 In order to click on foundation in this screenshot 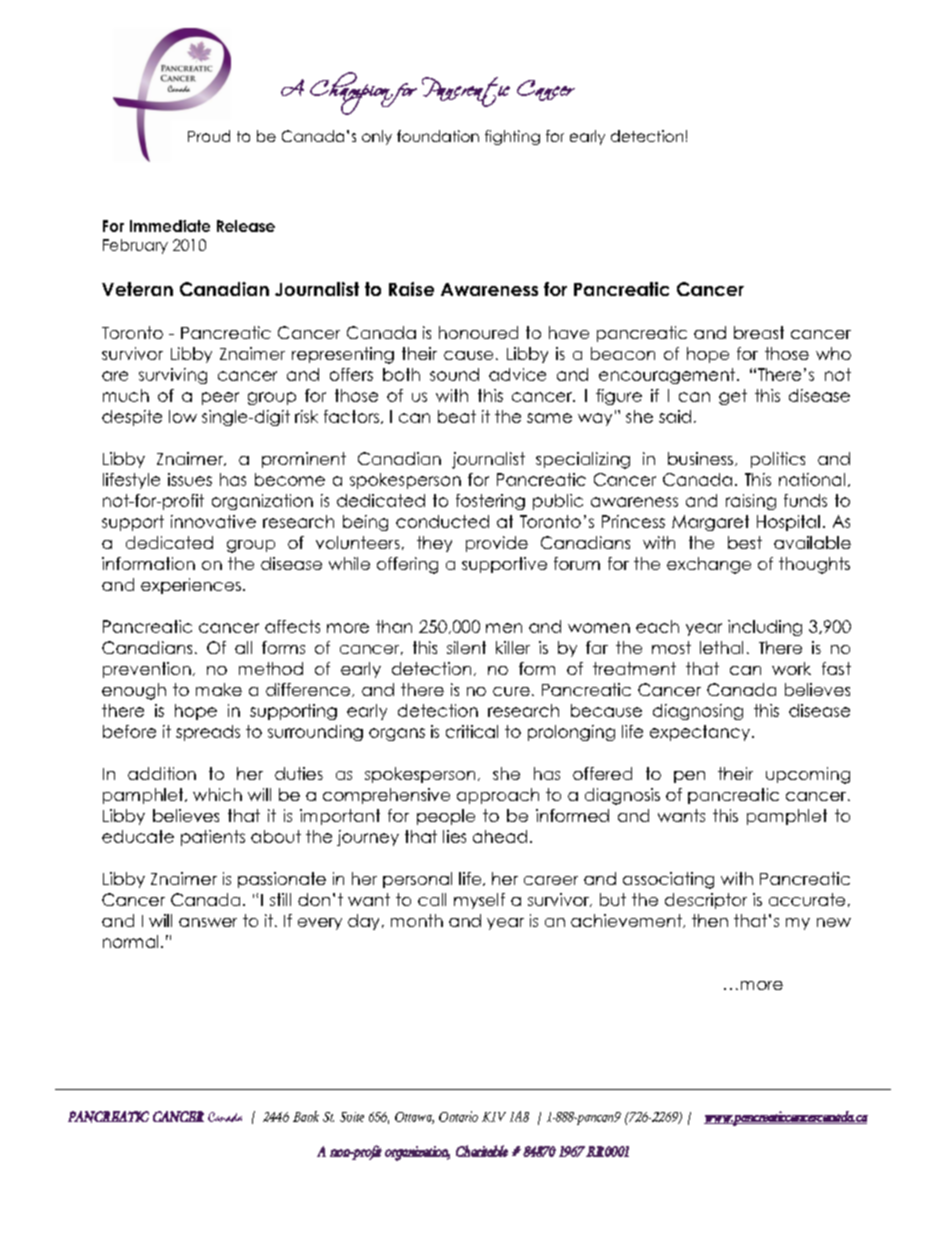, I will do `click(438, 136)`.
